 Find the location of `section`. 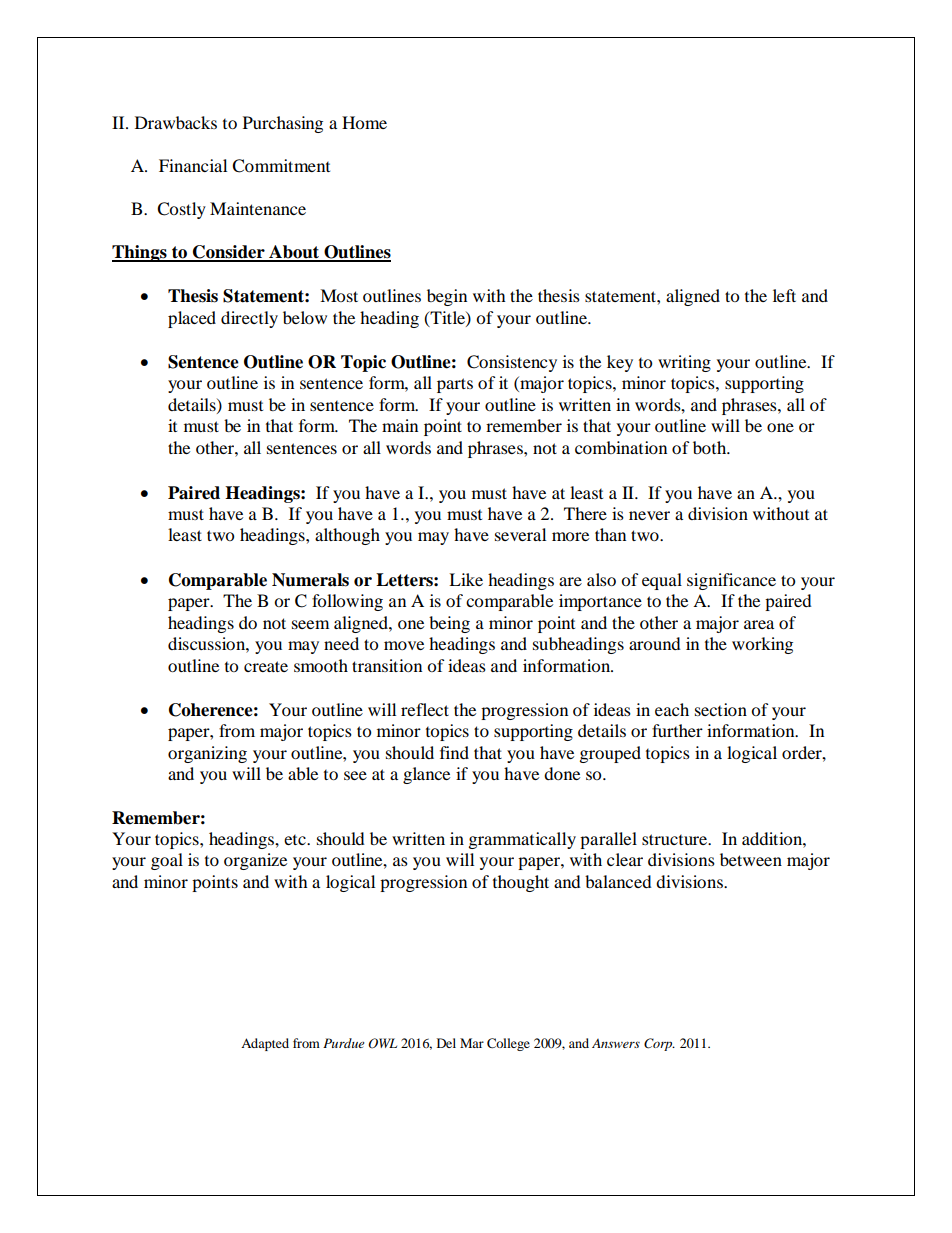

section is located at coordinates (721, 709).
